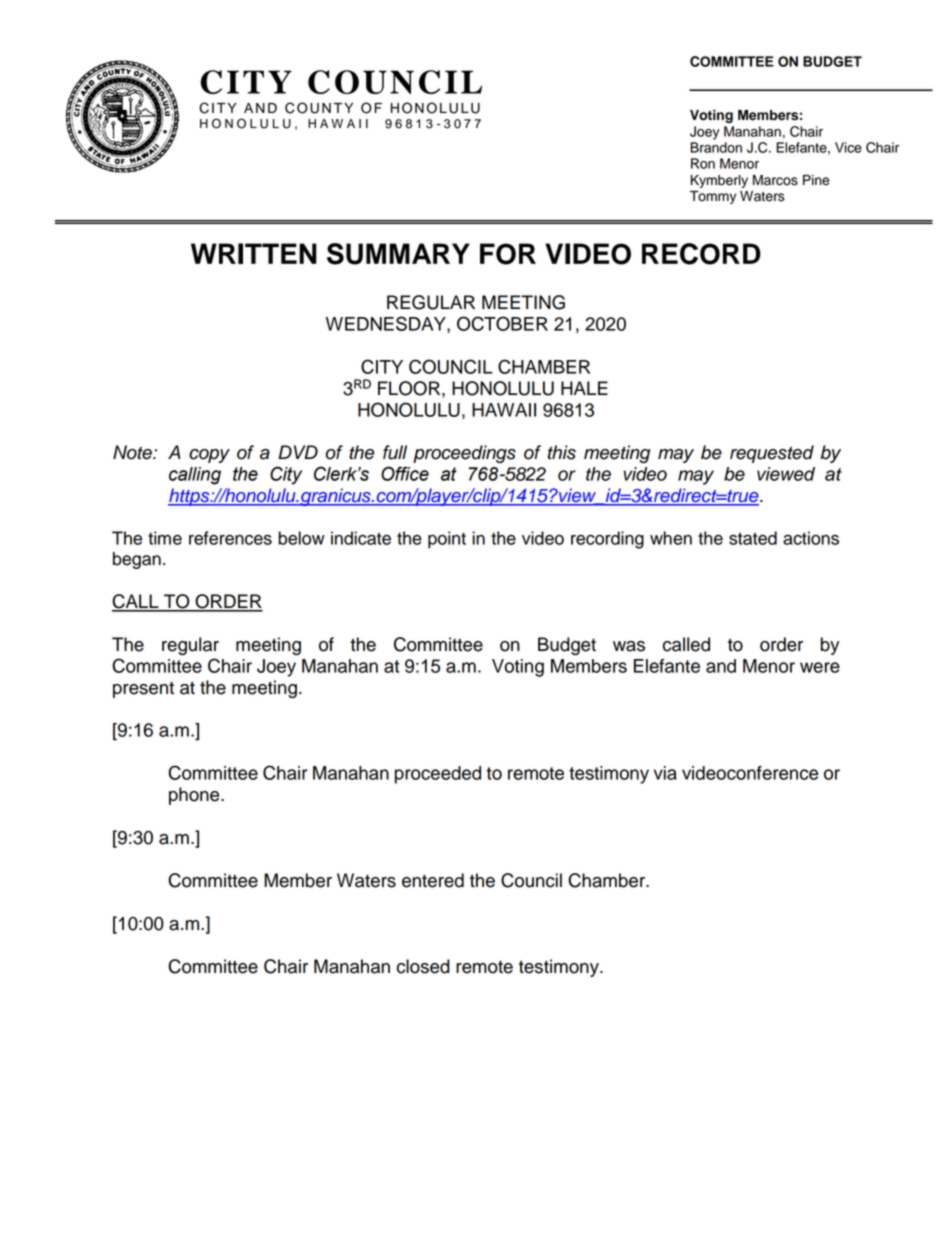  I want to click on copy, so click(209, 456).
